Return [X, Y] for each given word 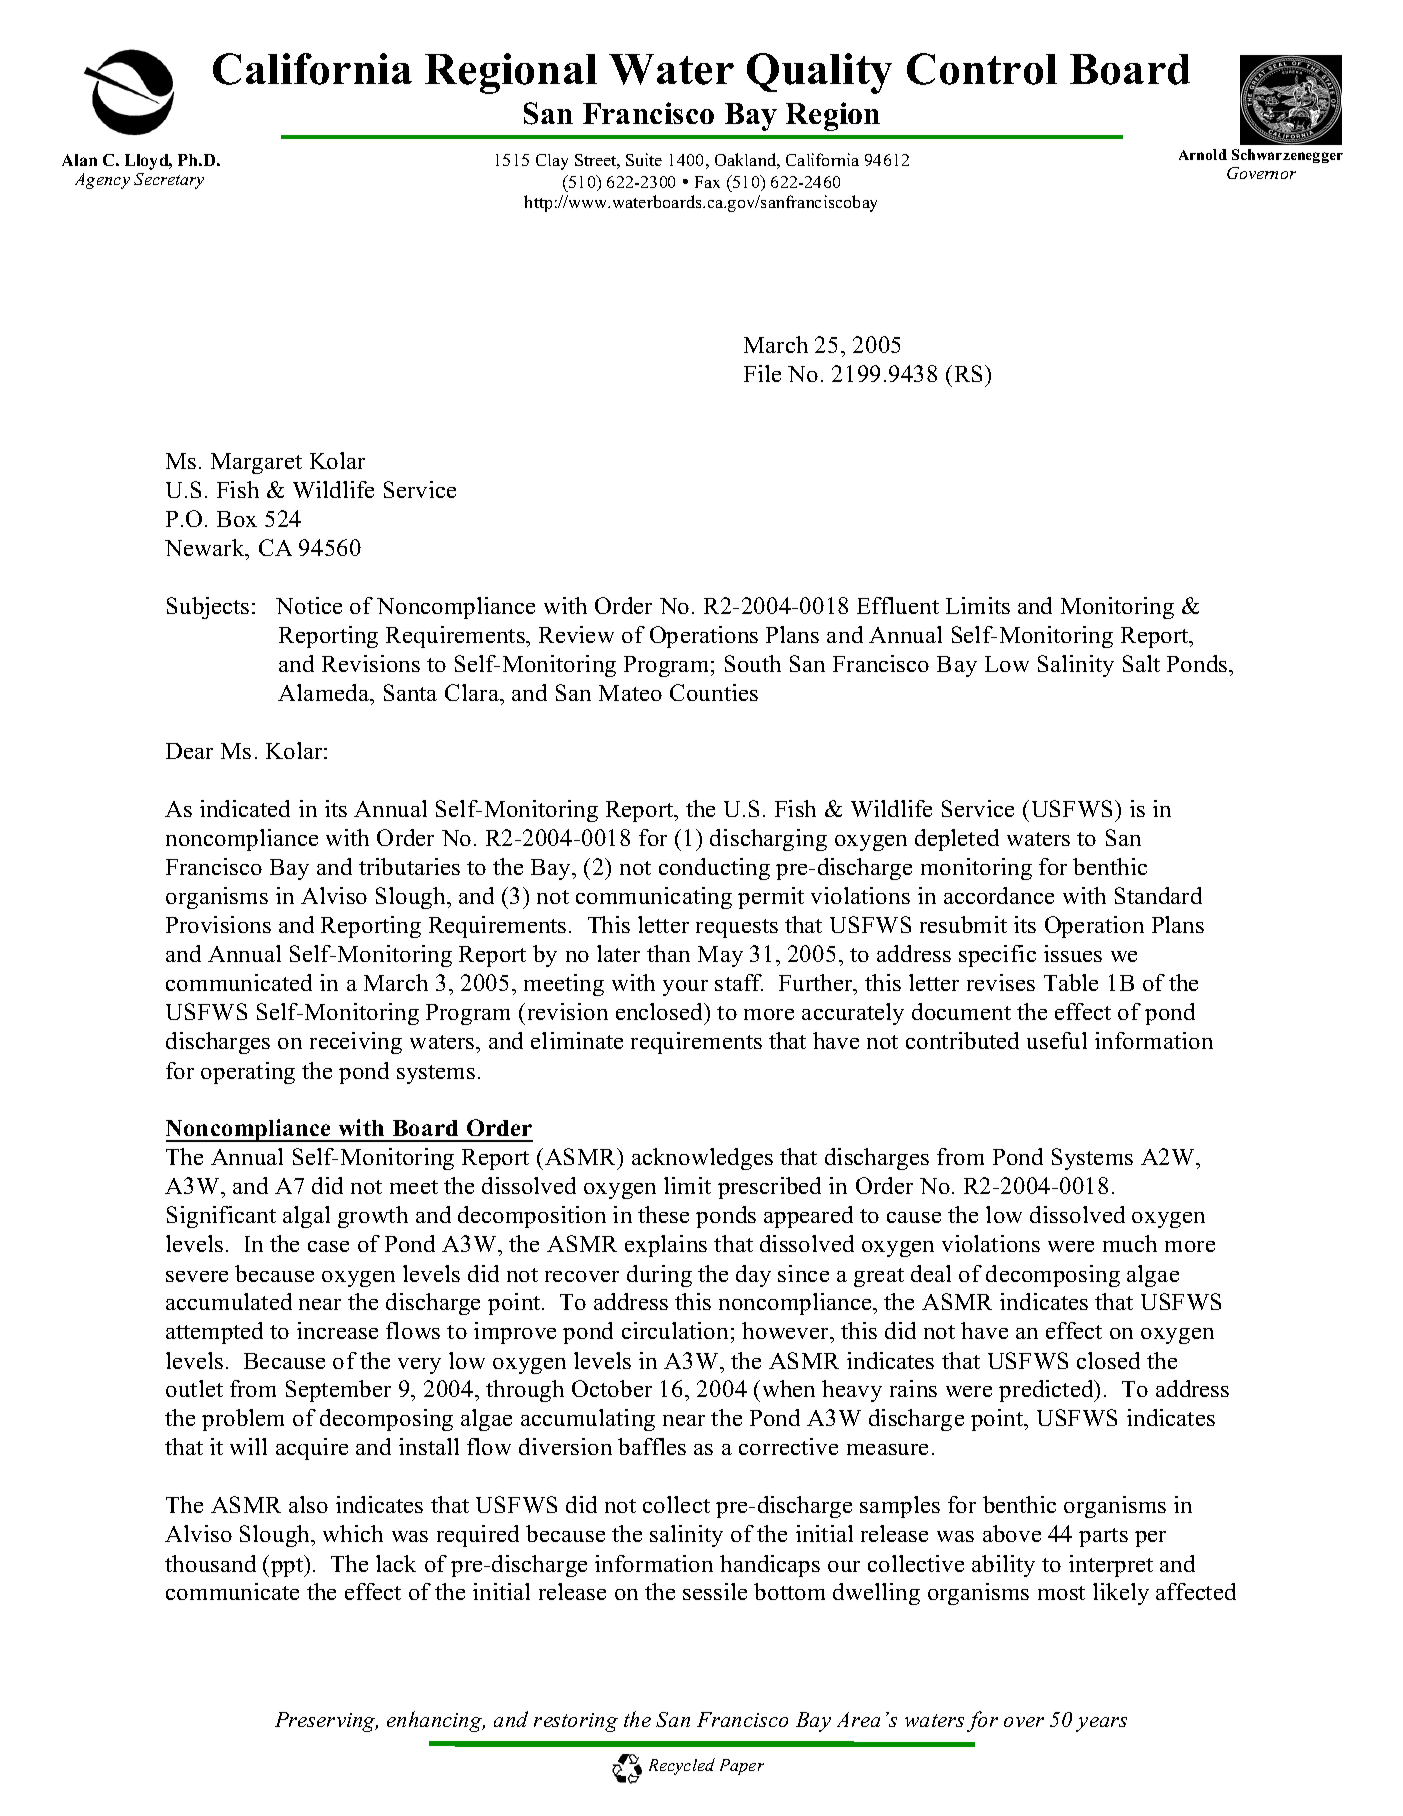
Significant [221, 1217]
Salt [1141, 663]
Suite [644, 159]
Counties [714, 692]
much [1130, 1243]
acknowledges [702, 1159]
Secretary [169, 181]
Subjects [208, 608]
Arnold [1203, 154]
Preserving [326, 1722]
